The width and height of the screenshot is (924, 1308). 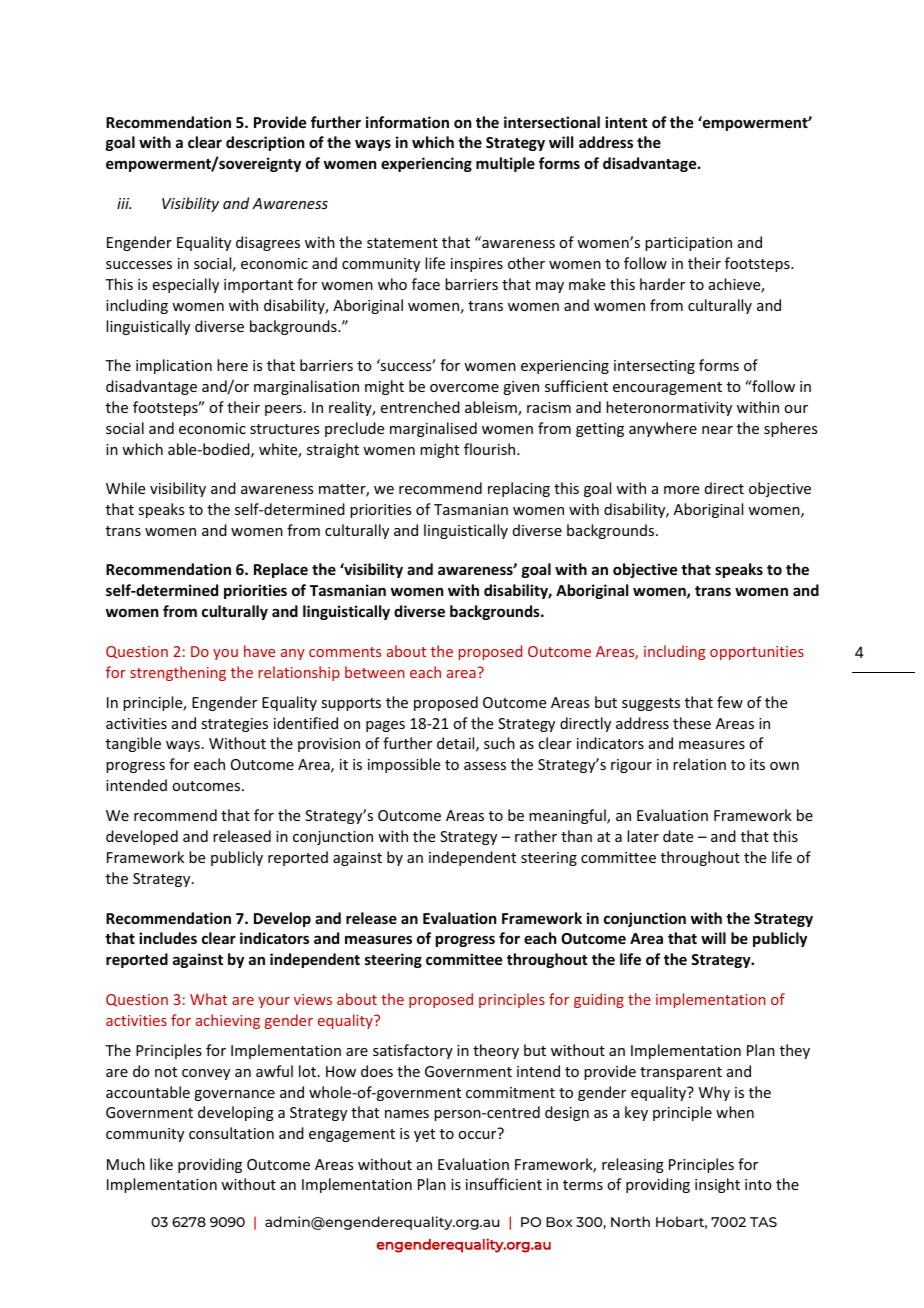 I want to click on between, so click(x=375, y=672).
